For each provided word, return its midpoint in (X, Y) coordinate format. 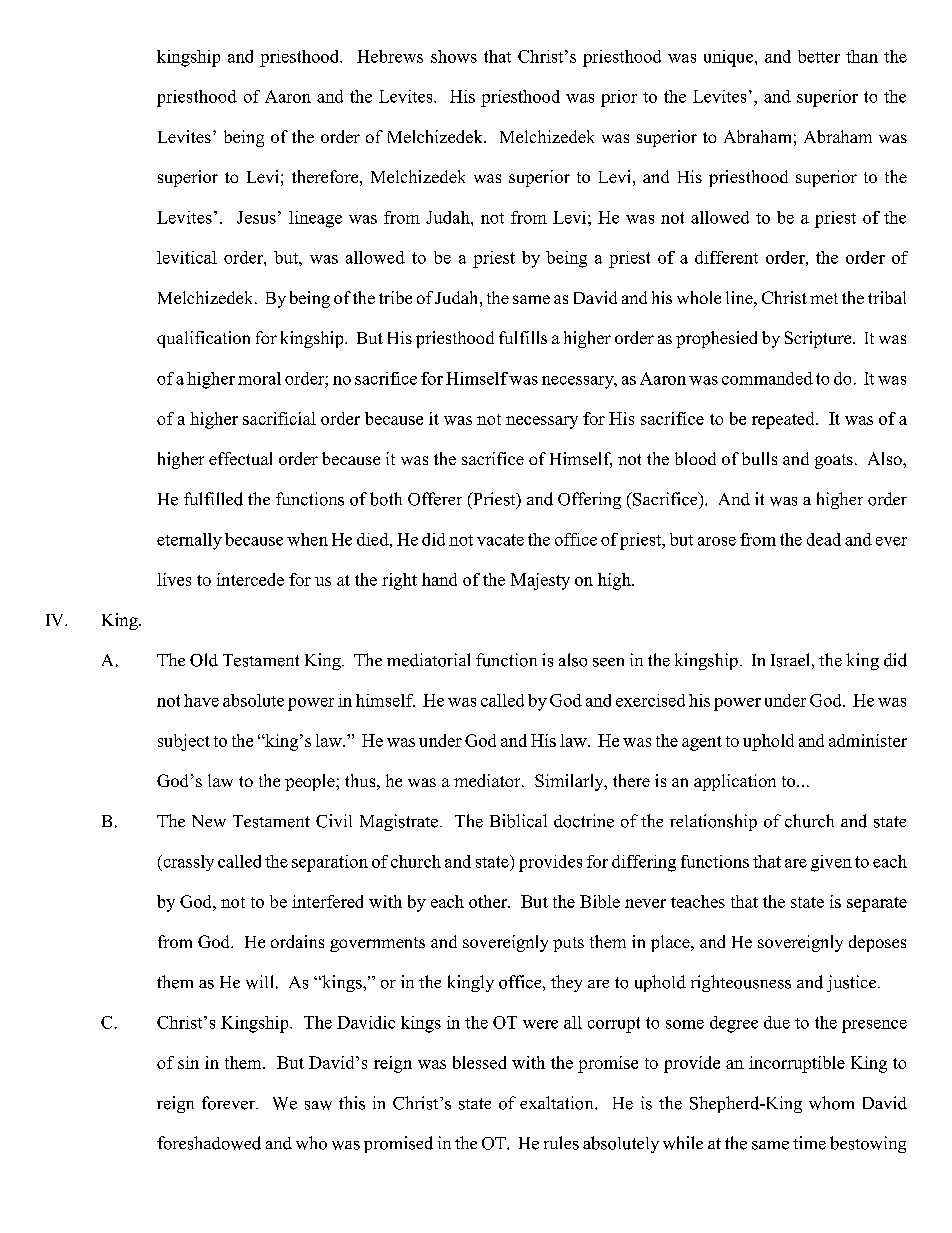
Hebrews (390, 56)
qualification (203, 339)
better (819, 56)
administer (868, 740)
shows (454, 56)
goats (834, 461)
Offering (589, 500)
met (824, 298)
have (201, 700)
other (489, 901)
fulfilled (213, 499)
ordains (297, 941)
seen (608, 662)
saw (318, 1105)
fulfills (523, 337)
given (831, 863)
